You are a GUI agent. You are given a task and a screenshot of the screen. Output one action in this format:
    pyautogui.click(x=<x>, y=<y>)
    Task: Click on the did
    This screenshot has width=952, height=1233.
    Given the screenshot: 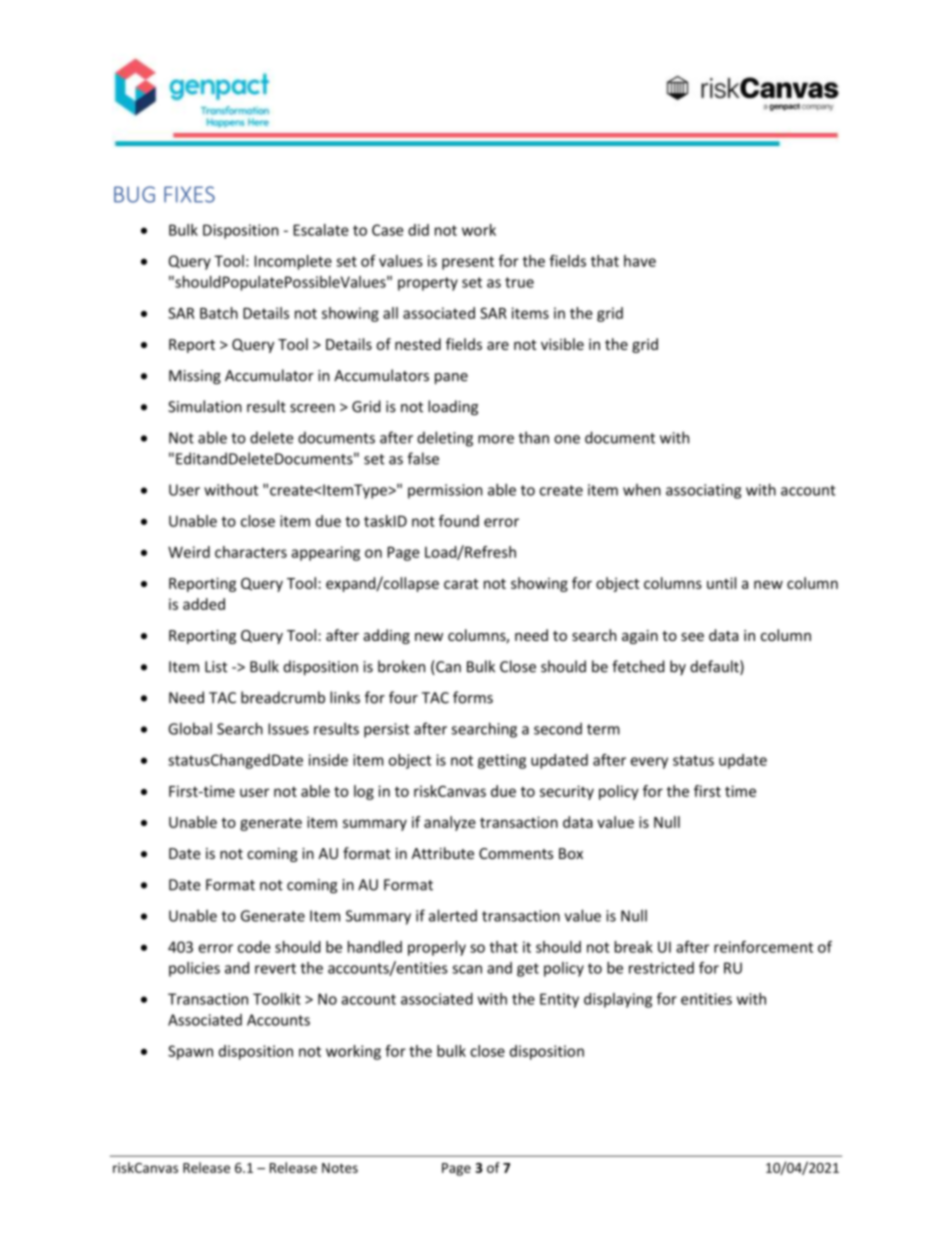 What is the action you would take?
    pyautogui.click(x=418, y=230)
